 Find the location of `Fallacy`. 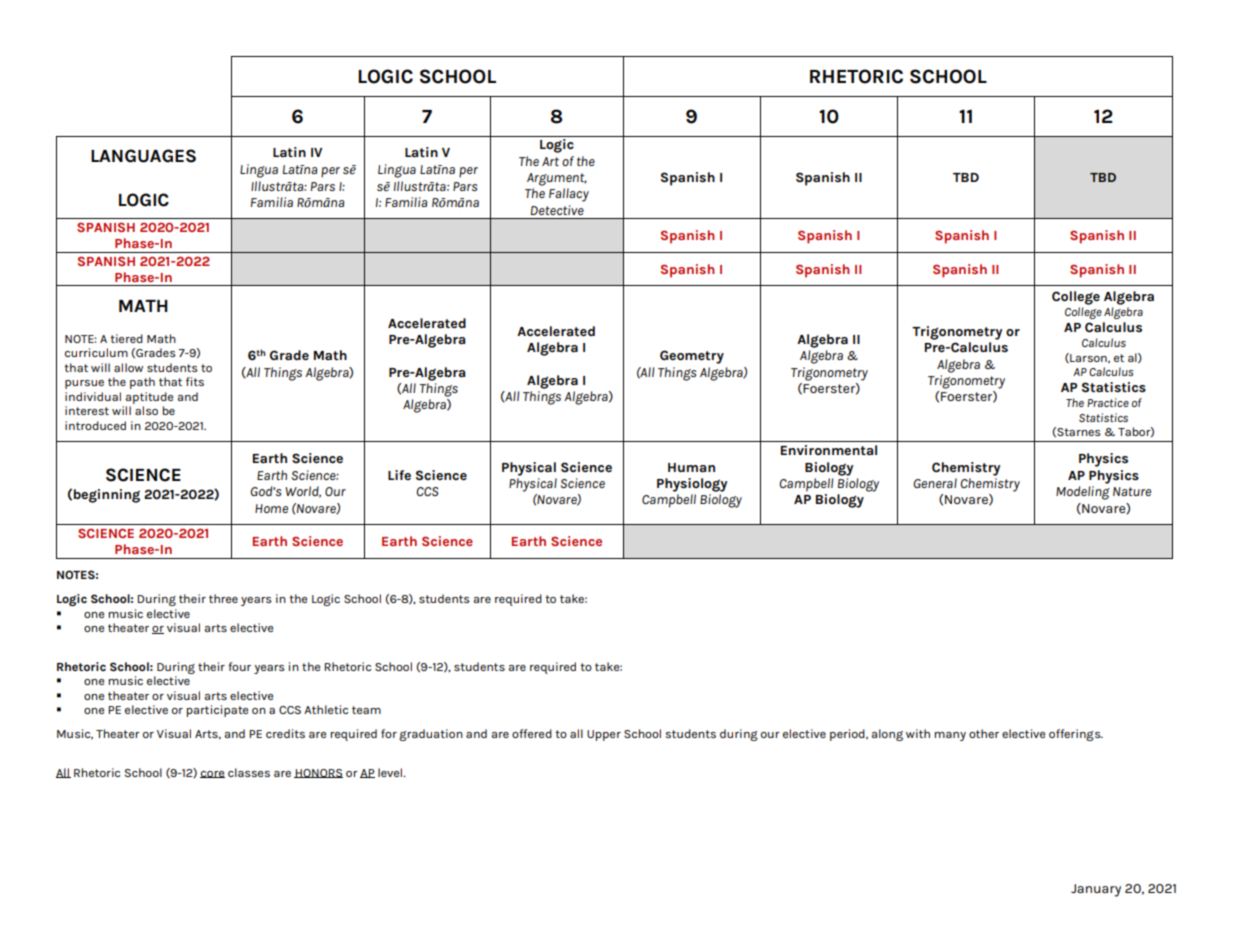

Fallacy is located at coordinates (569, 195).
